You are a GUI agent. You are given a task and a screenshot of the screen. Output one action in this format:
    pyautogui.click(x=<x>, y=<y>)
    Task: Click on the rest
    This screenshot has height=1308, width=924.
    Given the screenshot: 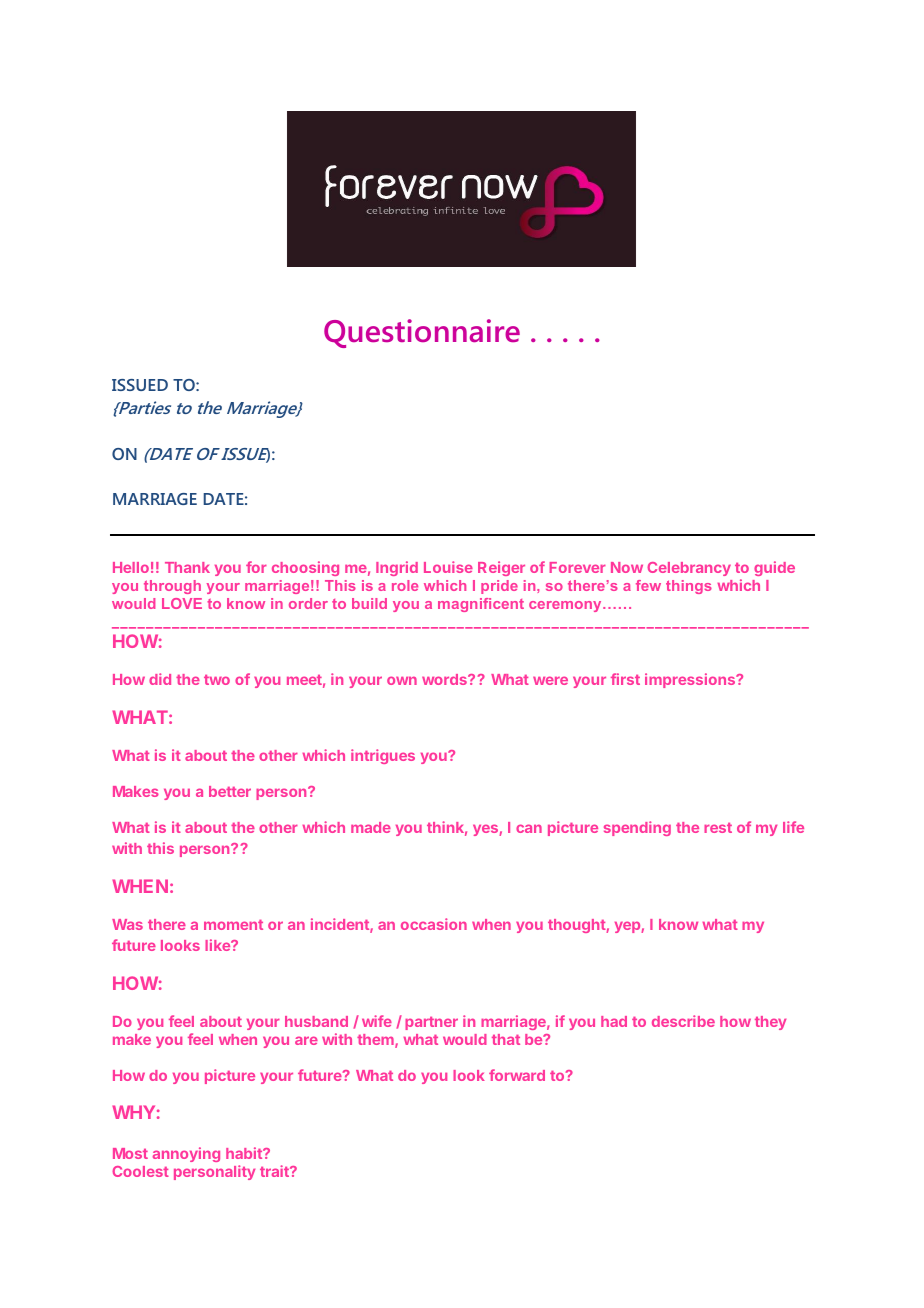 What is the action you would take?
    pyautogui.click(x=718, y=828)
